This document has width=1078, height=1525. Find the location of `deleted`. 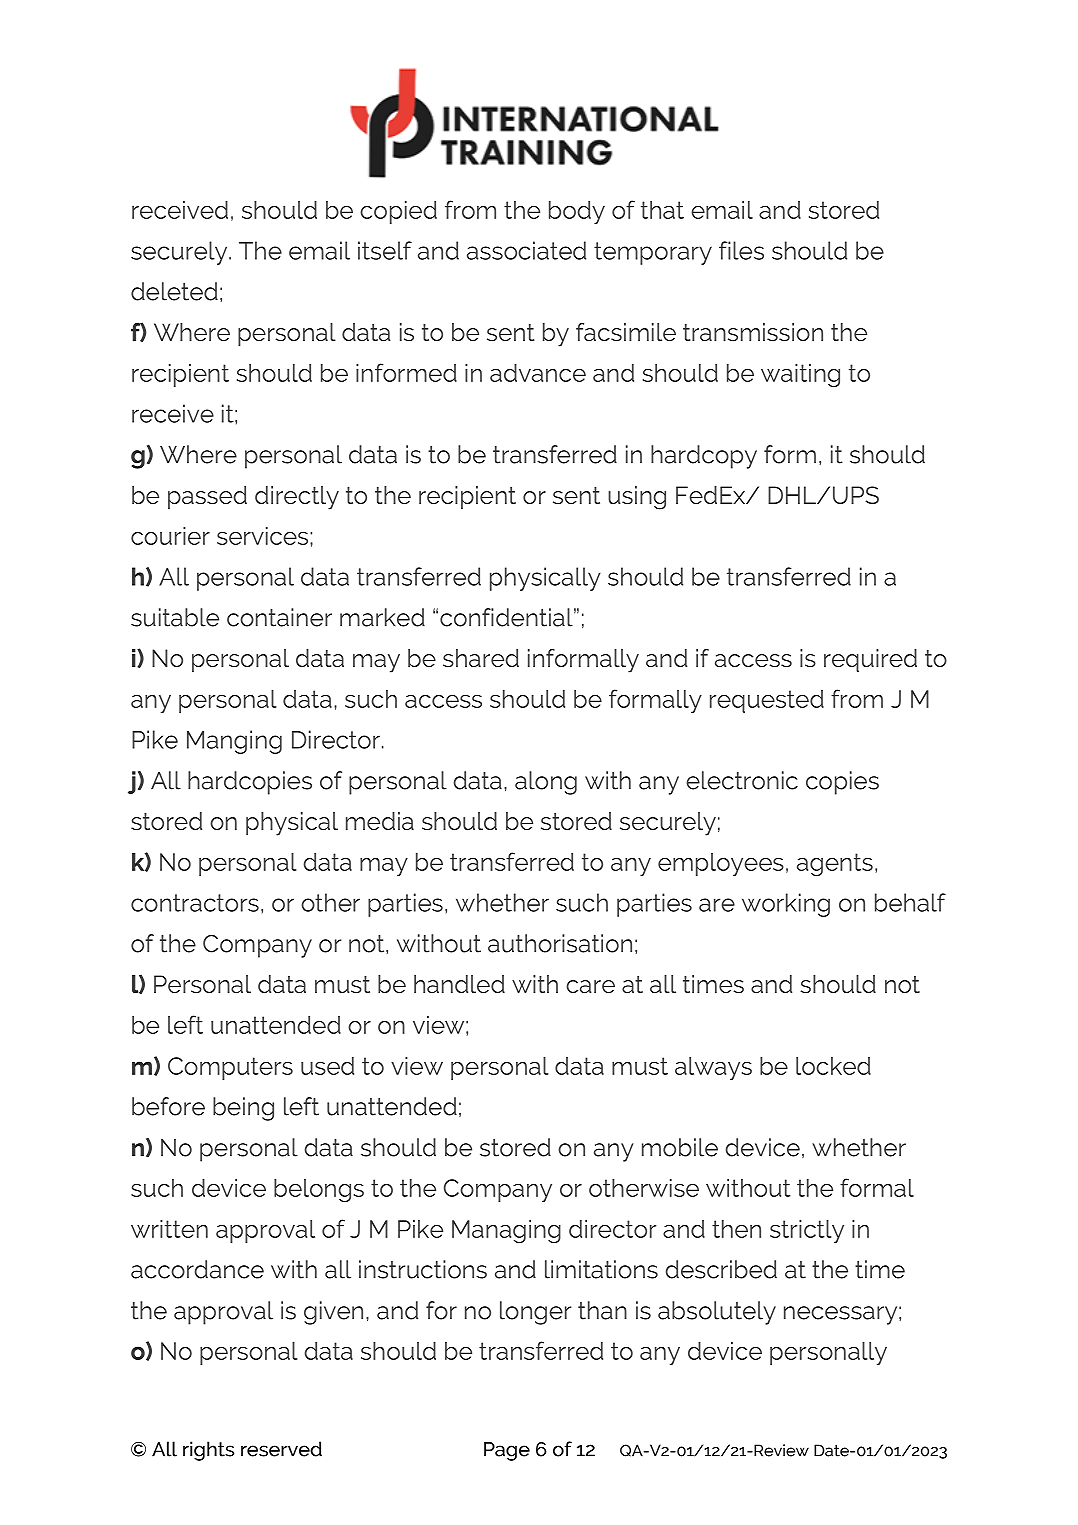

deleted is located at coordinates (174, 291).
